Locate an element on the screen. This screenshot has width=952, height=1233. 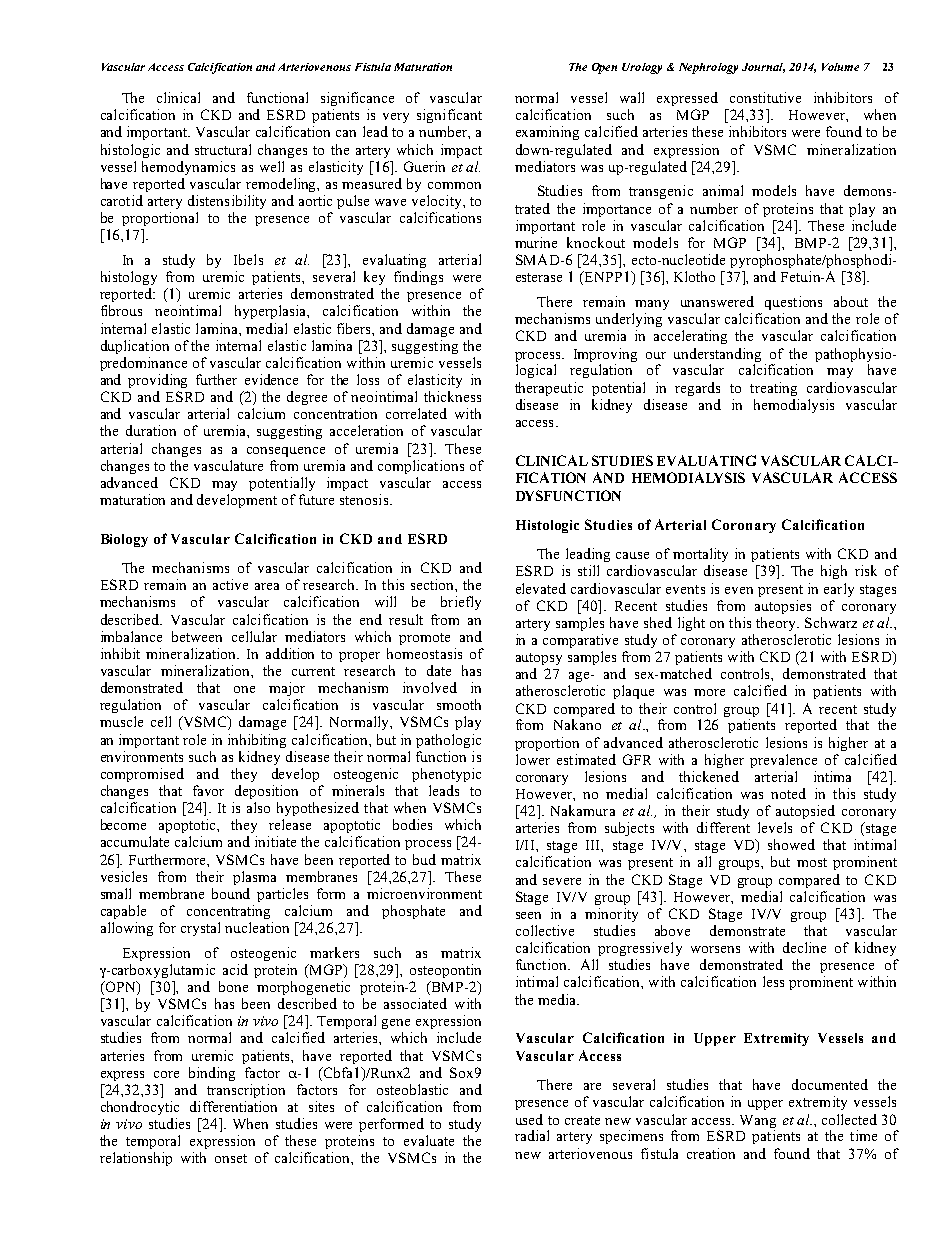
providing is located at coordinates (157, 381).
